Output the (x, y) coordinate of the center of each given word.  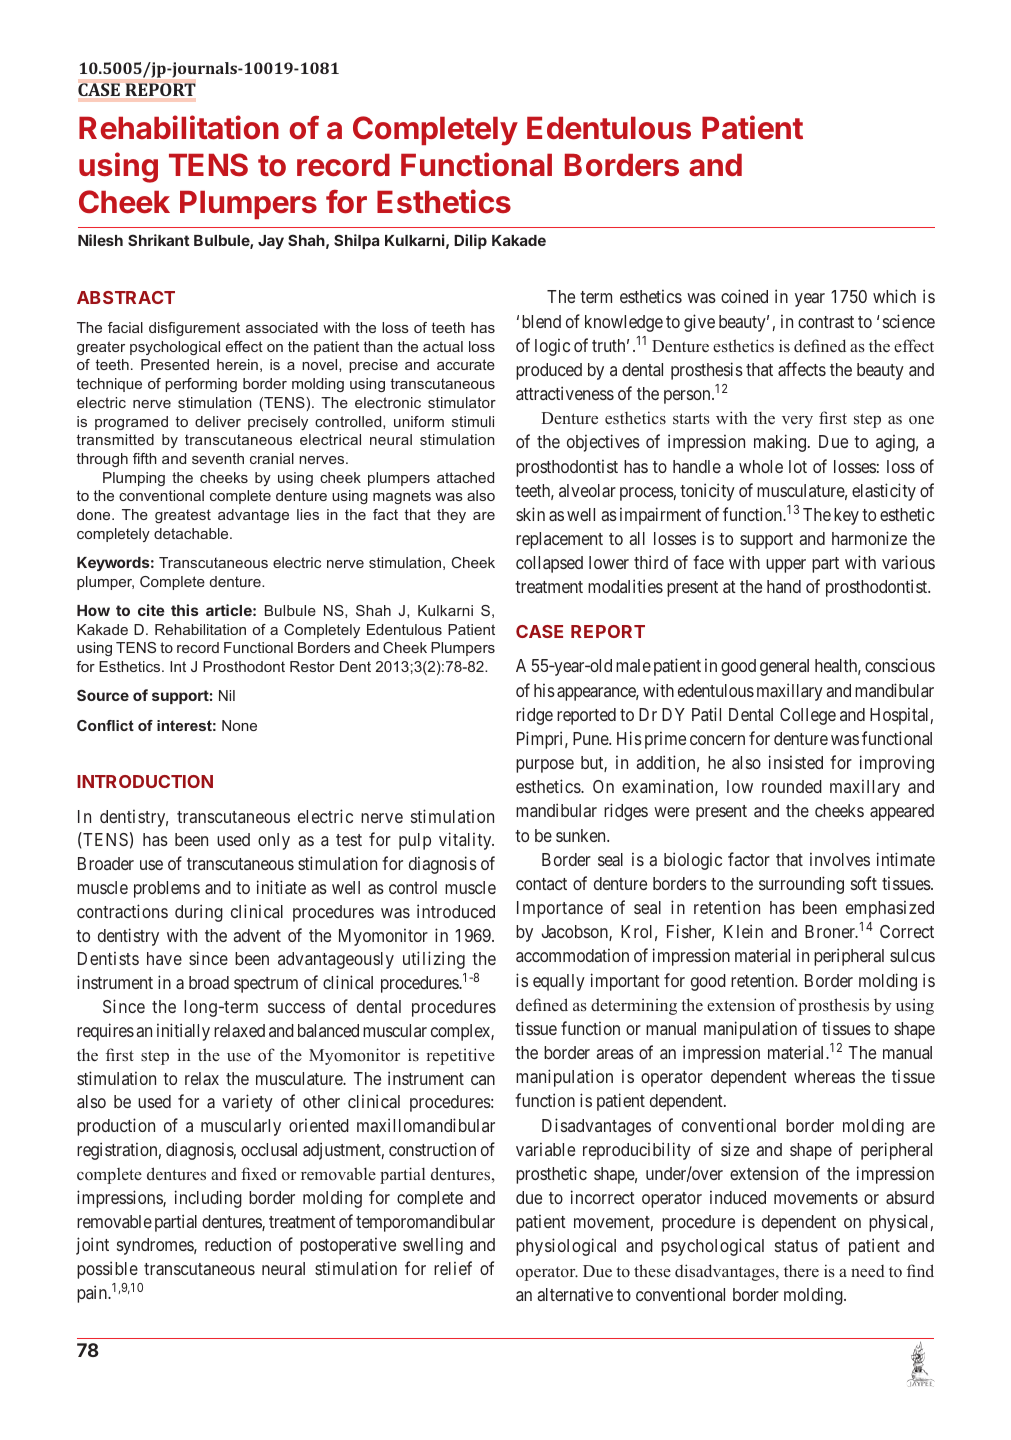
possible (107, 1270)
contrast (826, 322)
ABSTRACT (126, 297)
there (801, 1271)
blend (541, 321)
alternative (575, 1294)
